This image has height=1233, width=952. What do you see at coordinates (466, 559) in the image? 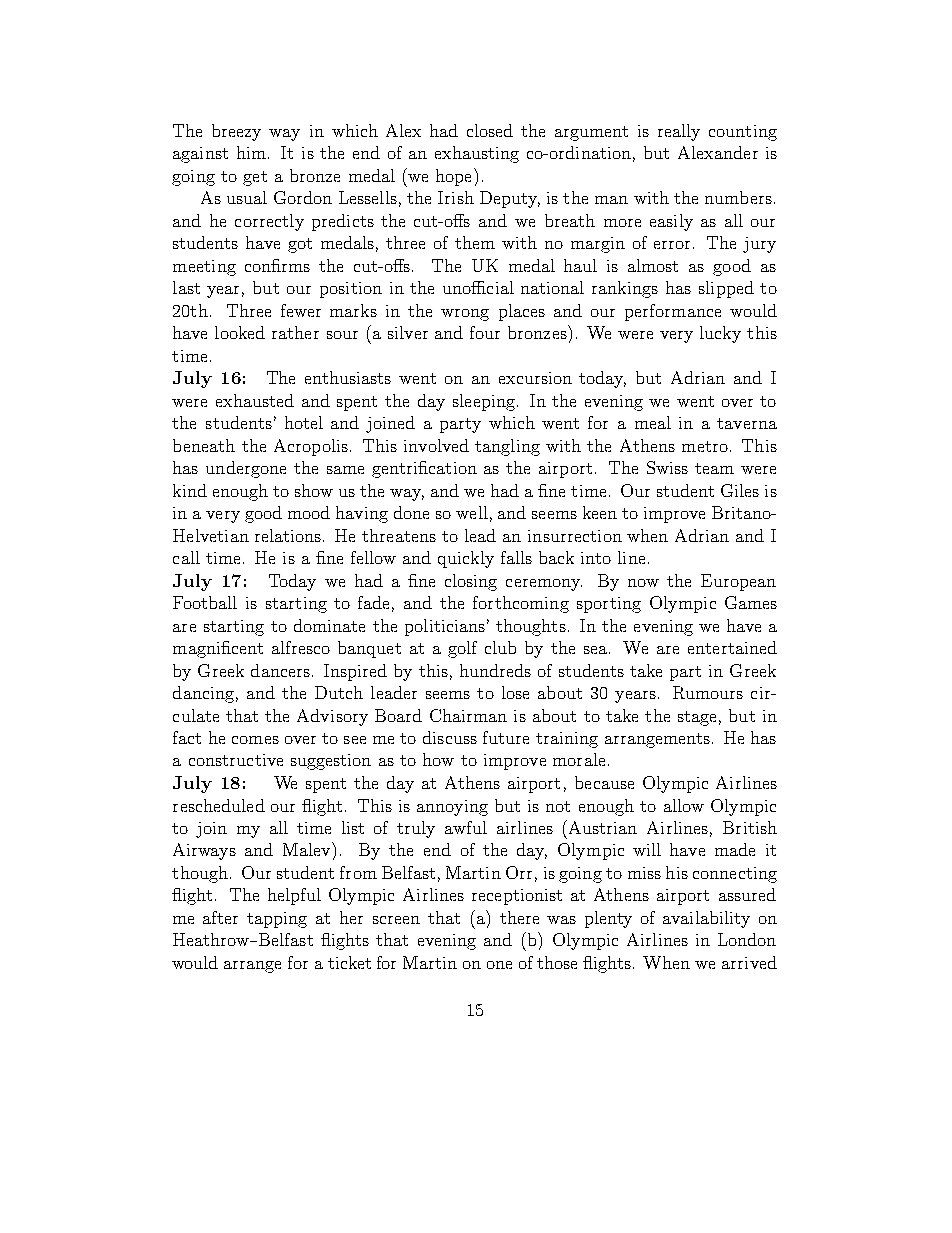
I see `quickly` at bounding box center [466, 559].
